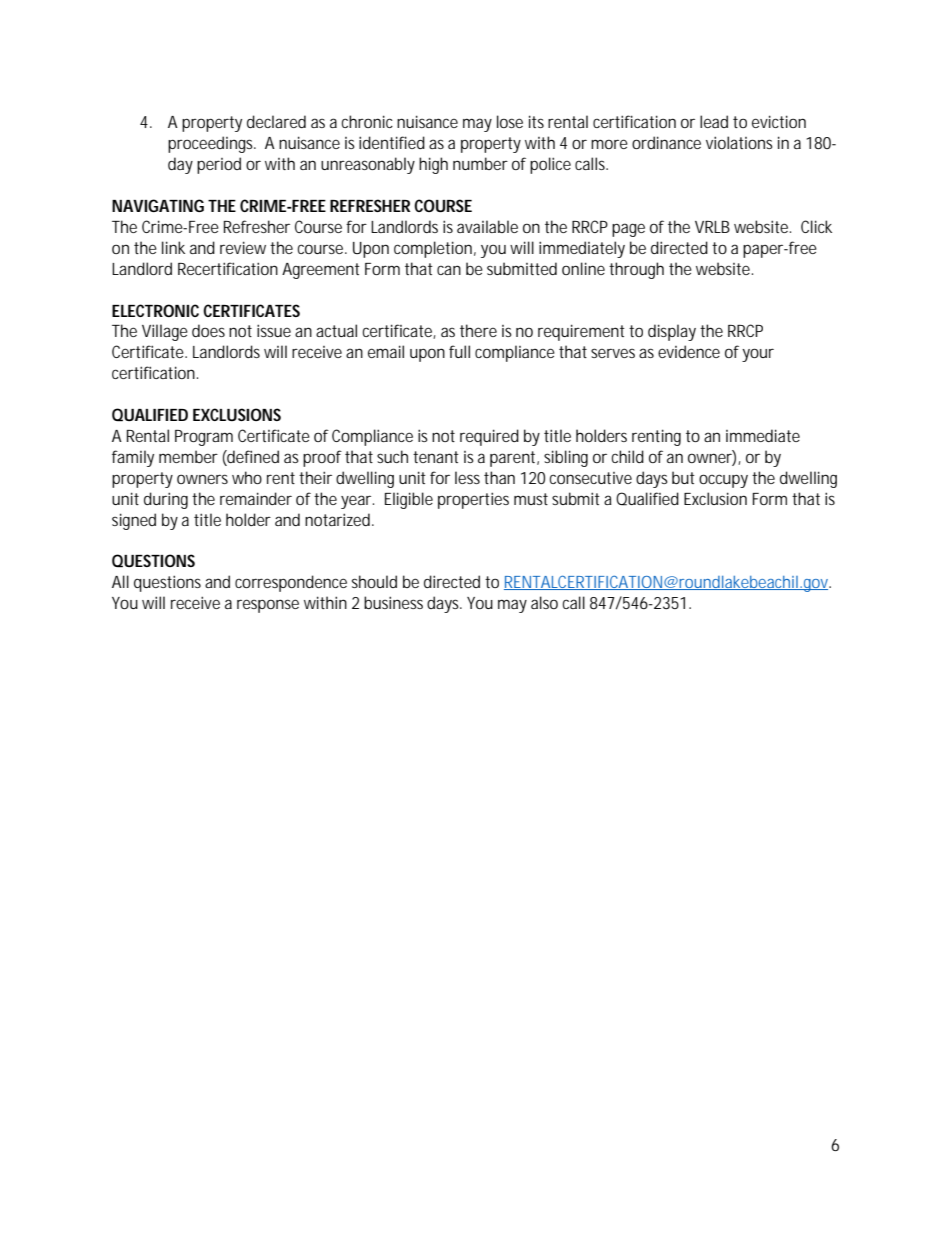 Image resolution: width=952 pixels, height=1233 pixels. Describe the element at coordinates (212, 144) in the screenshot. I see `proceedings` at that location.
